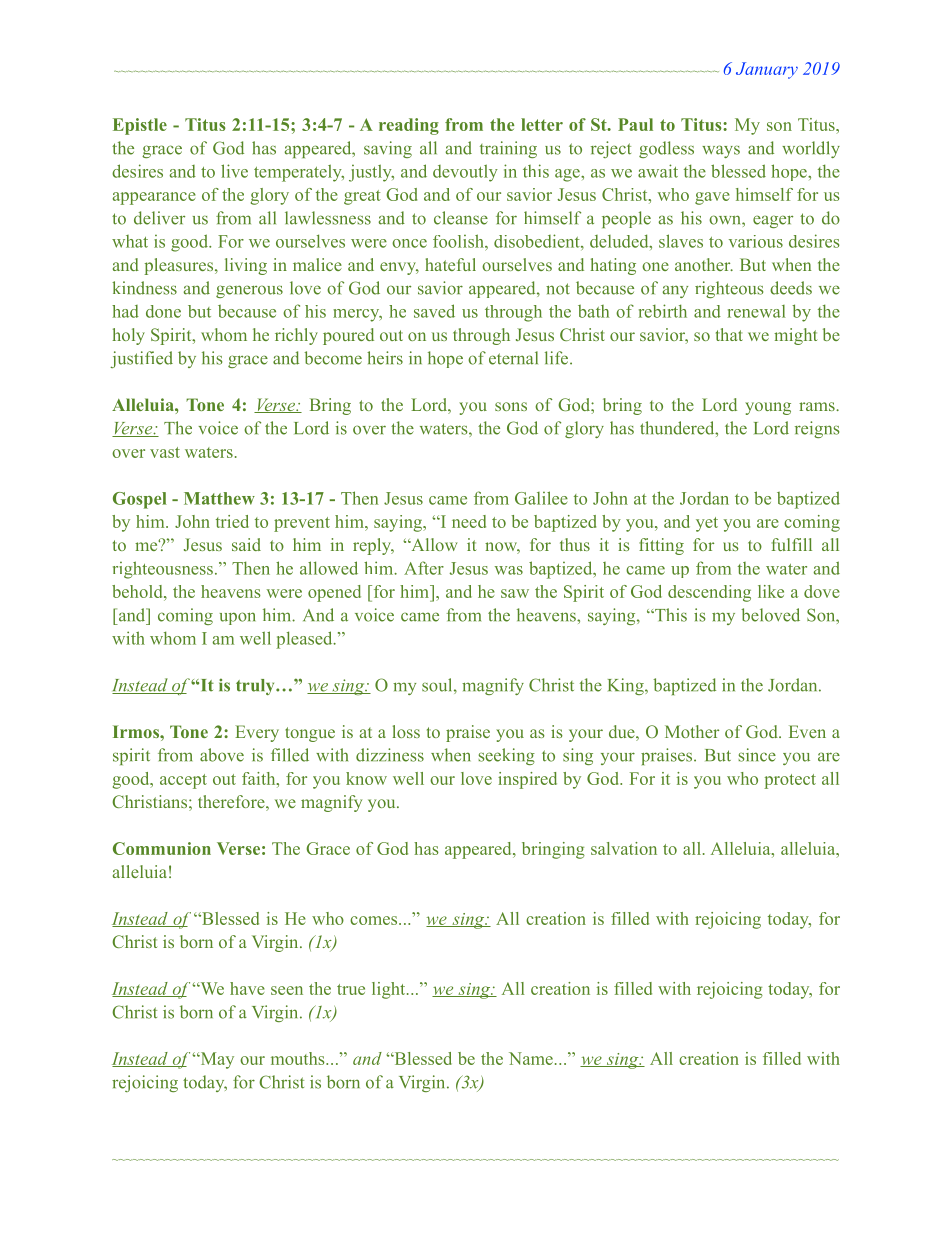  Describe the element at coordinates (767, 70) in the document. I see `January` at that location.
